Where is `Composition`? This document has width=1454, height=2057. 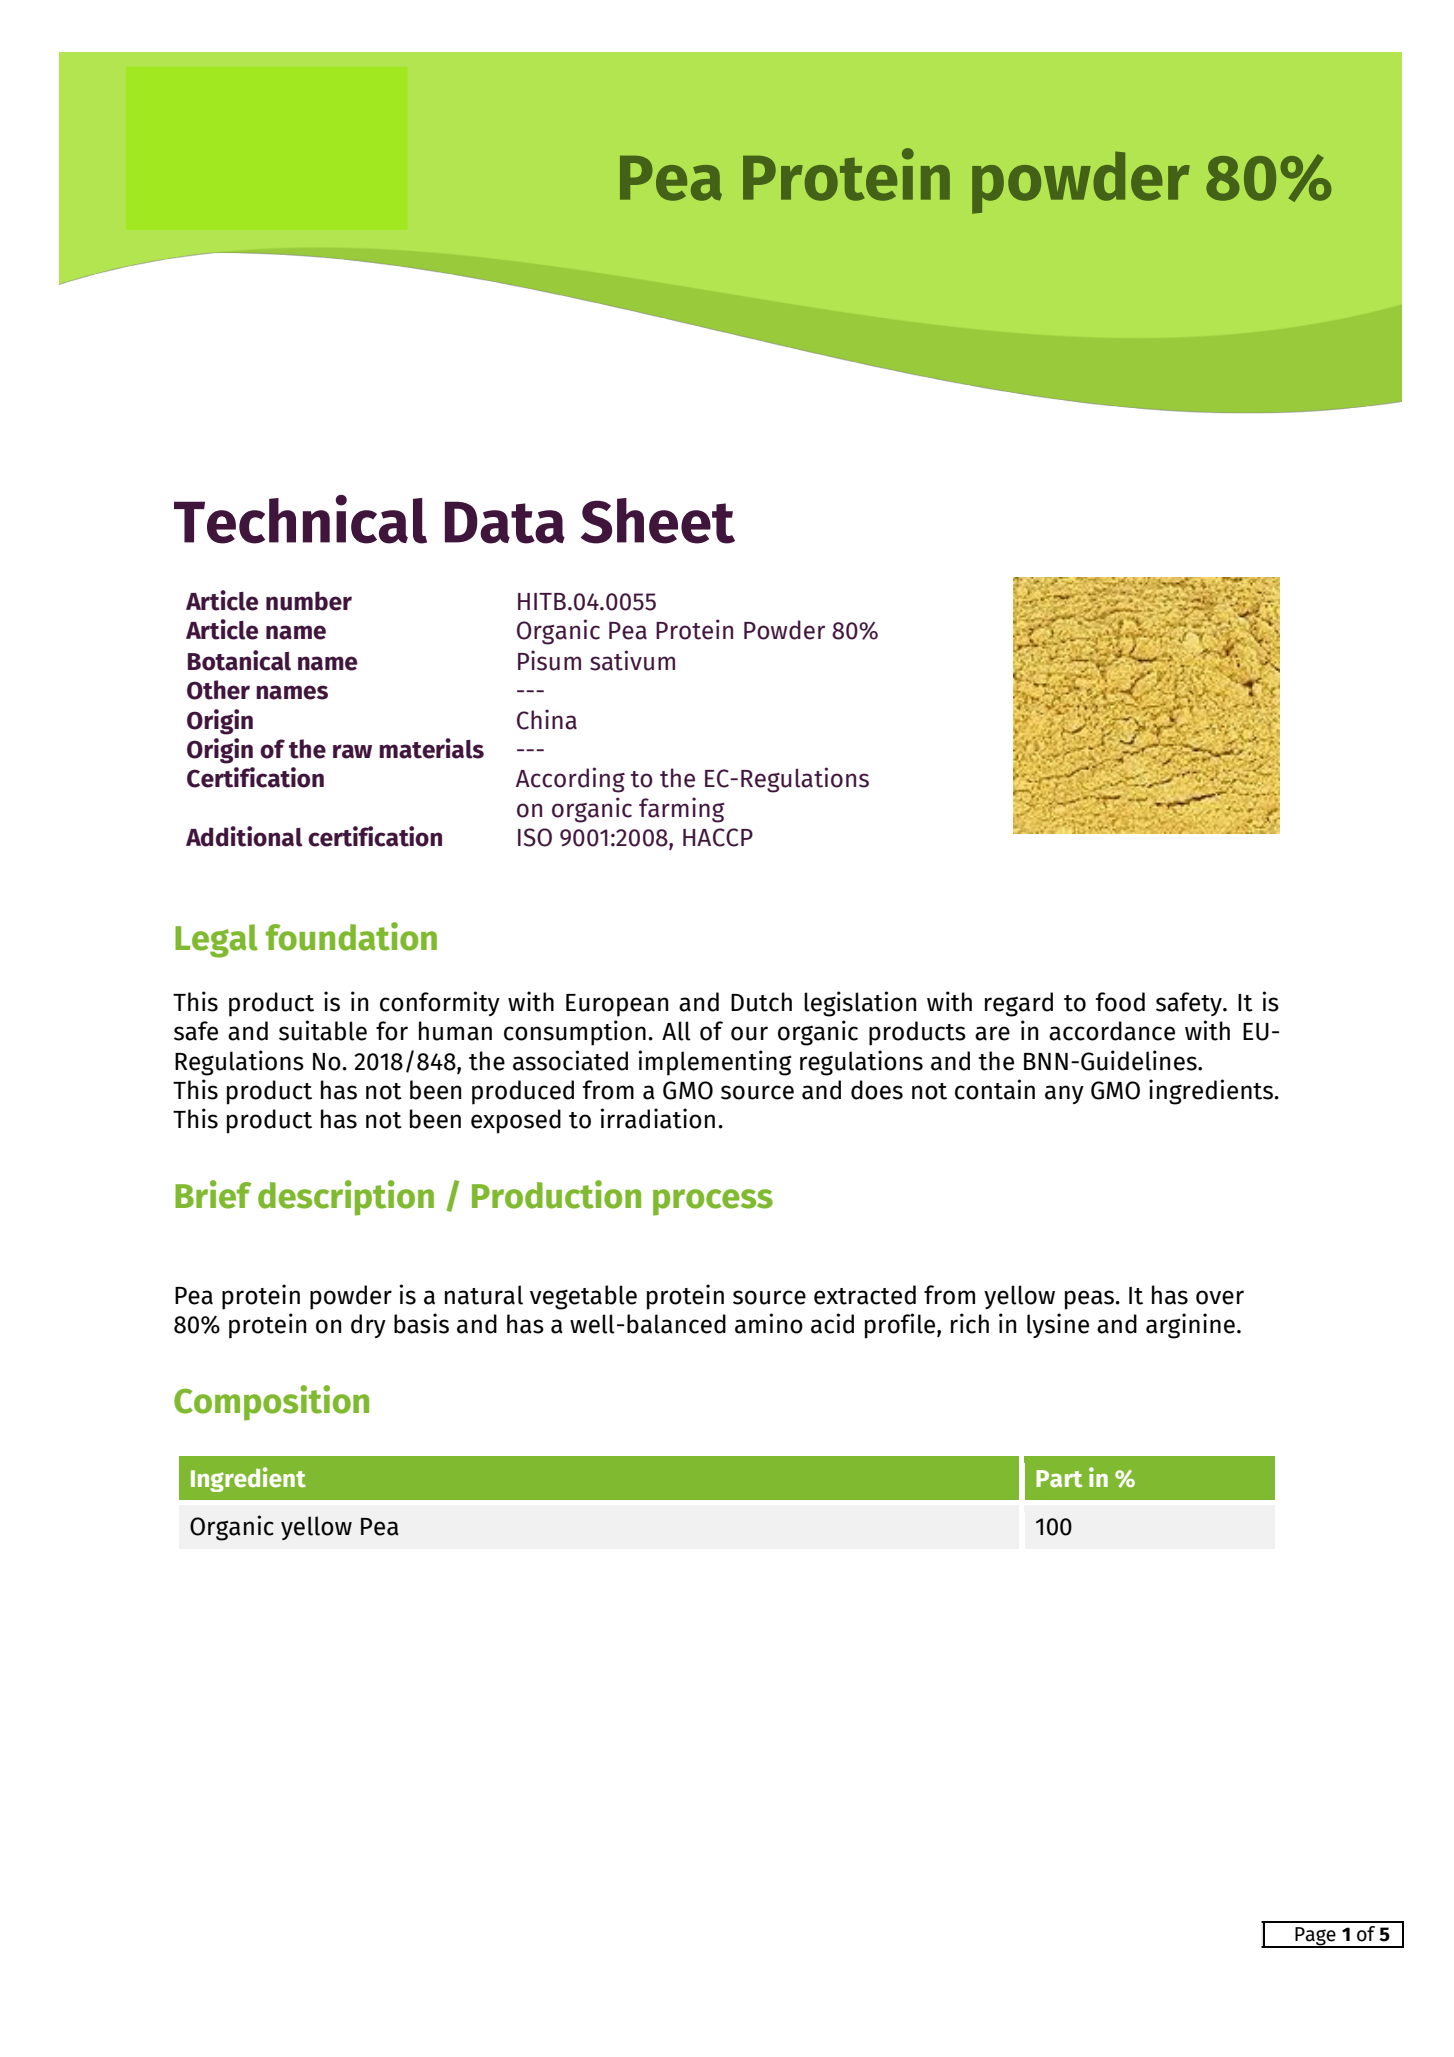 Composition is located at coordinates (271, 1403).
